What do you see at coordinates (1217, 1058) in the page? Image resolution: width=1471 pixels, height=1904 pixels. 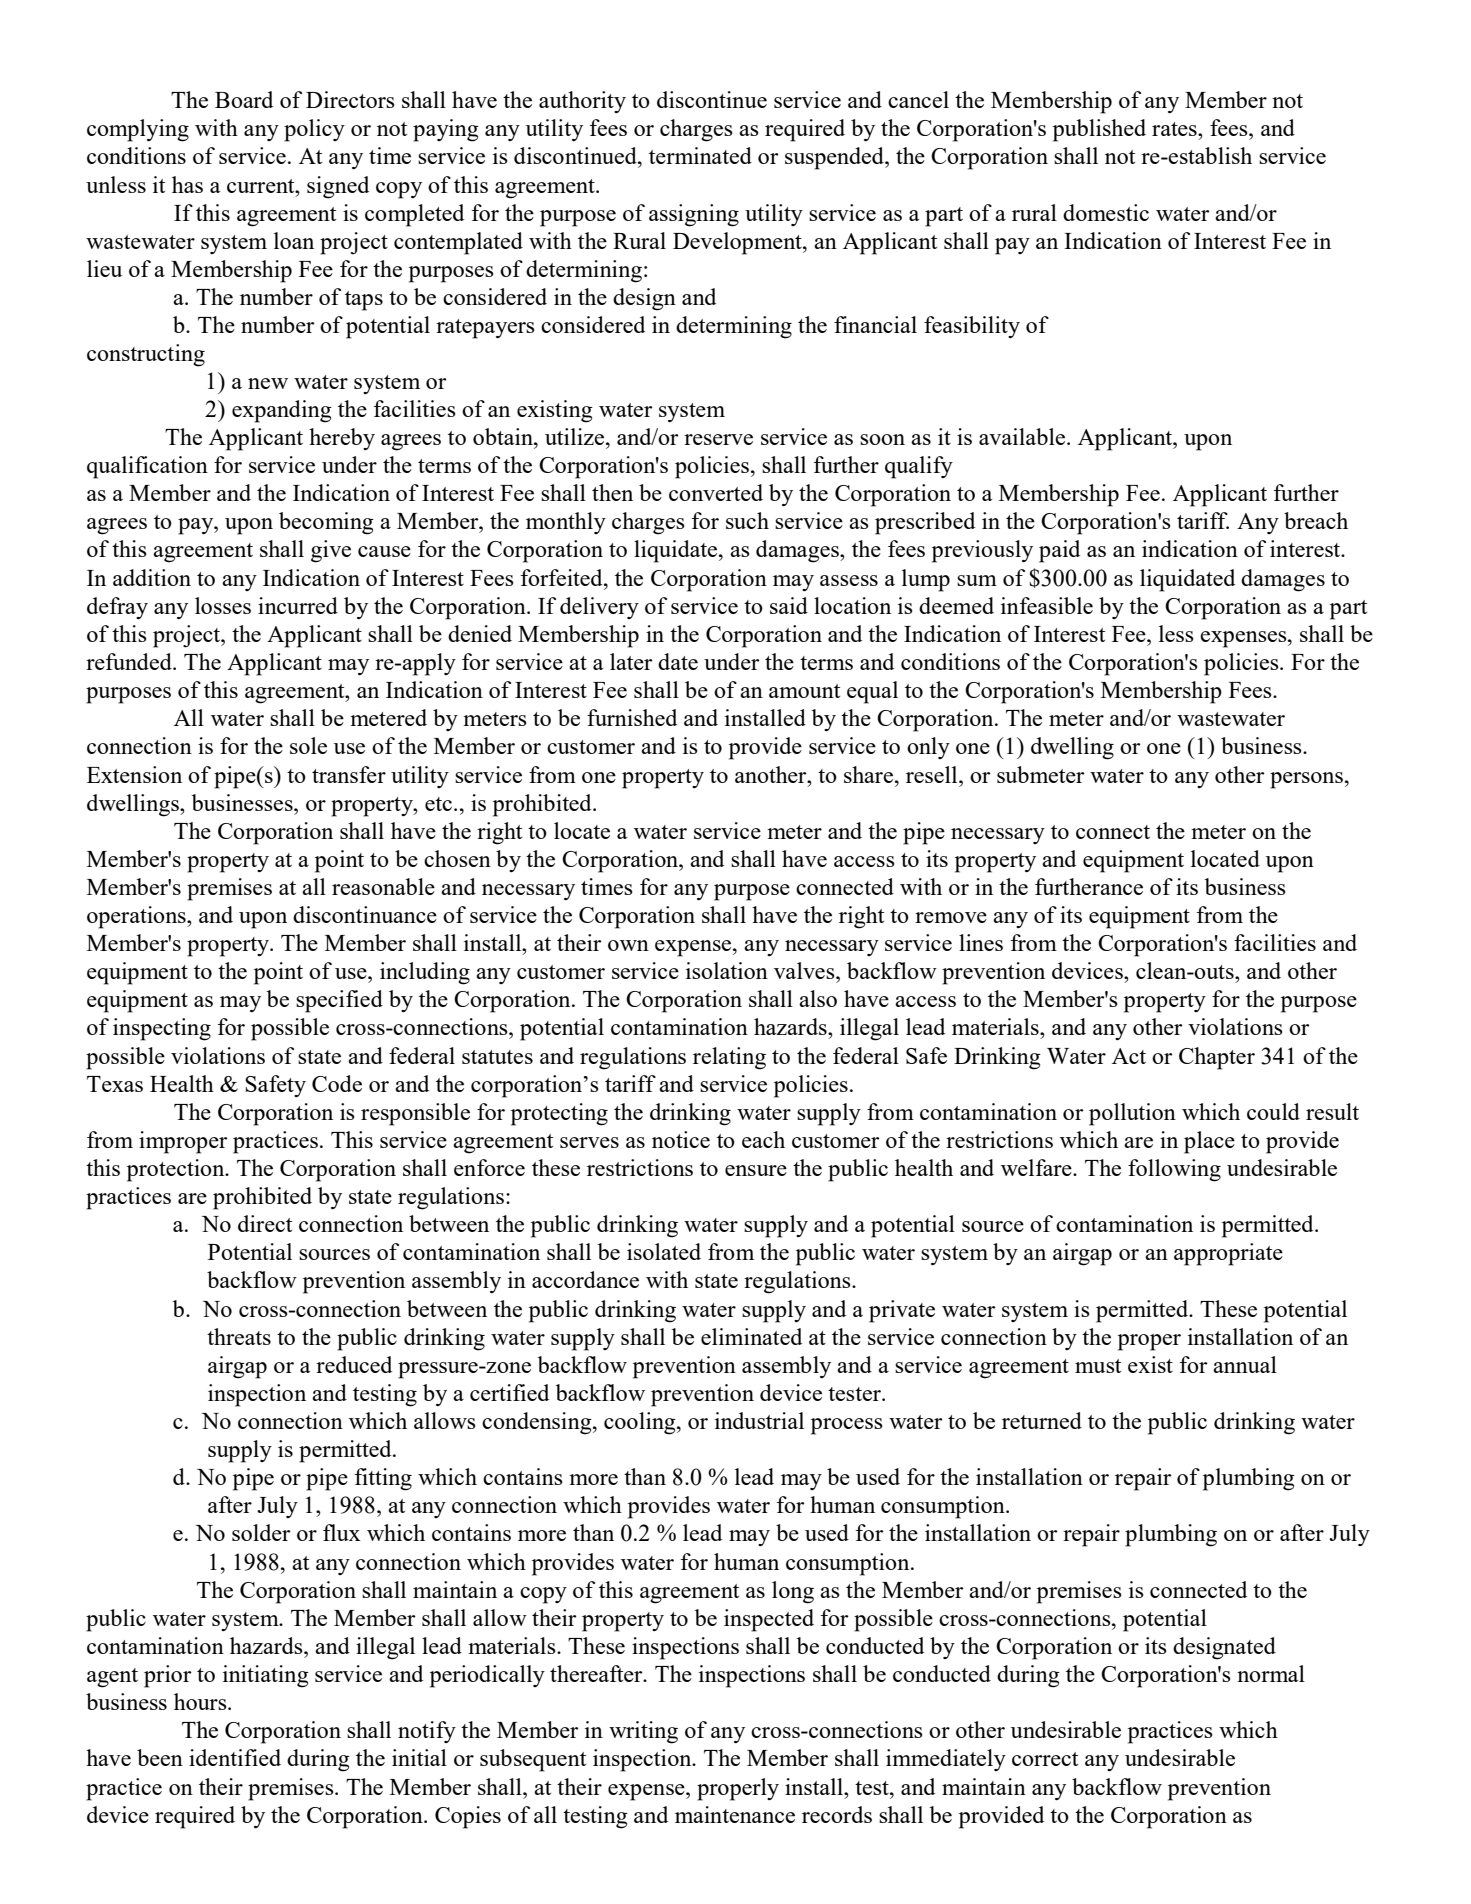 I see `Chapter` at bounding box center [1217, 1058].
